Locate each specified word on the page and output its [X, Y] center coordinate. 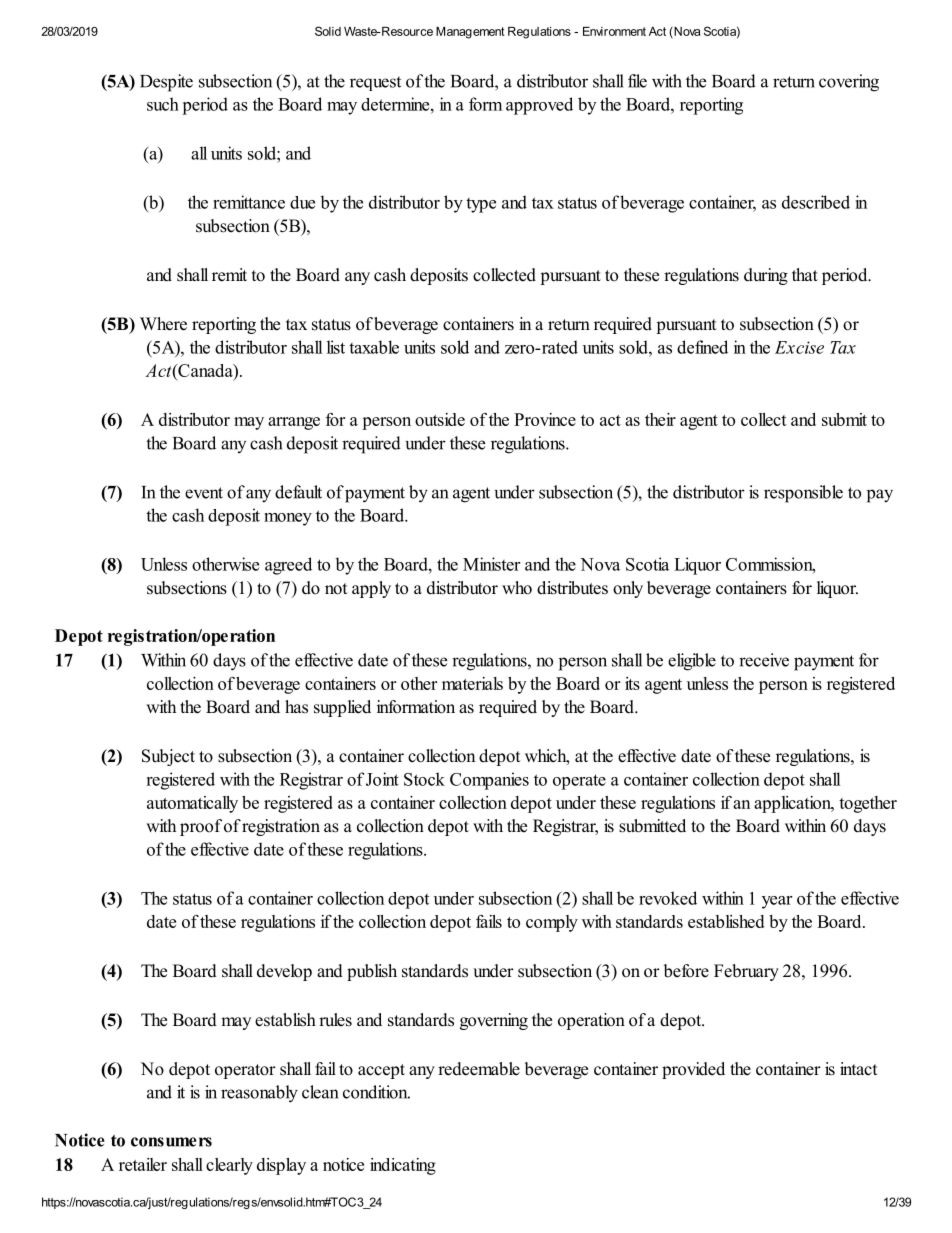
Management [470, 33]
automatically [192, 804]
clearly [229, 1166]
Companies [489, 781]
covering [849, 83]
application [794, 804]
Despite [166, 83]
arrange [294, 423]
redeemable [479, 1069]
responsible [803, 494]
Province [545, 419]
